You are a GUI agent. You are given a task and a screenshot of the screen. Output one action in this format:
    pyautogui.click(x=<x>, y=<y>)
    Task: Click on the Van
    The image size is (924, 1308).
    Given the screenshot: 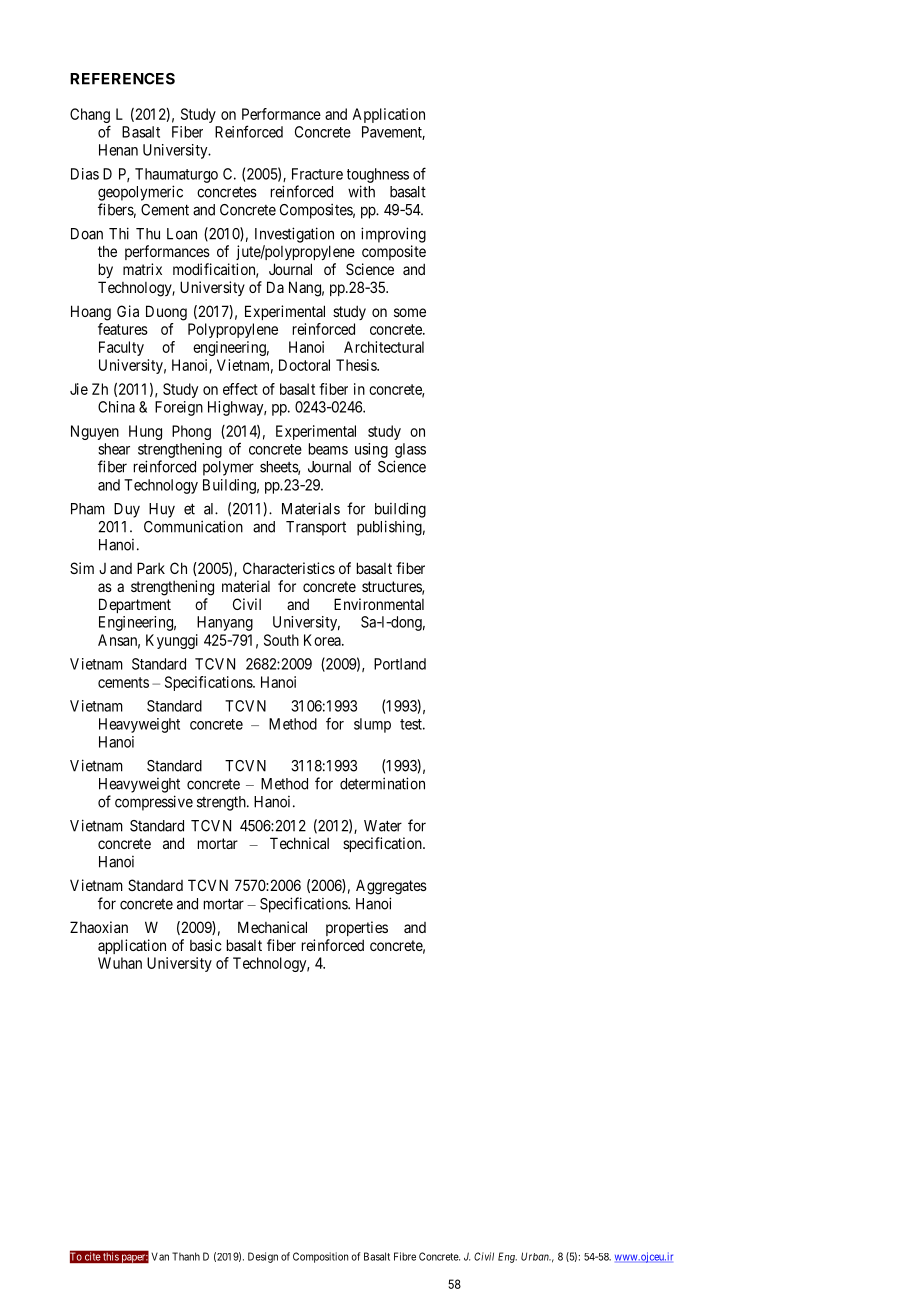 What is the action you would take?
    pyautogui.click(x=160, y=1256)
